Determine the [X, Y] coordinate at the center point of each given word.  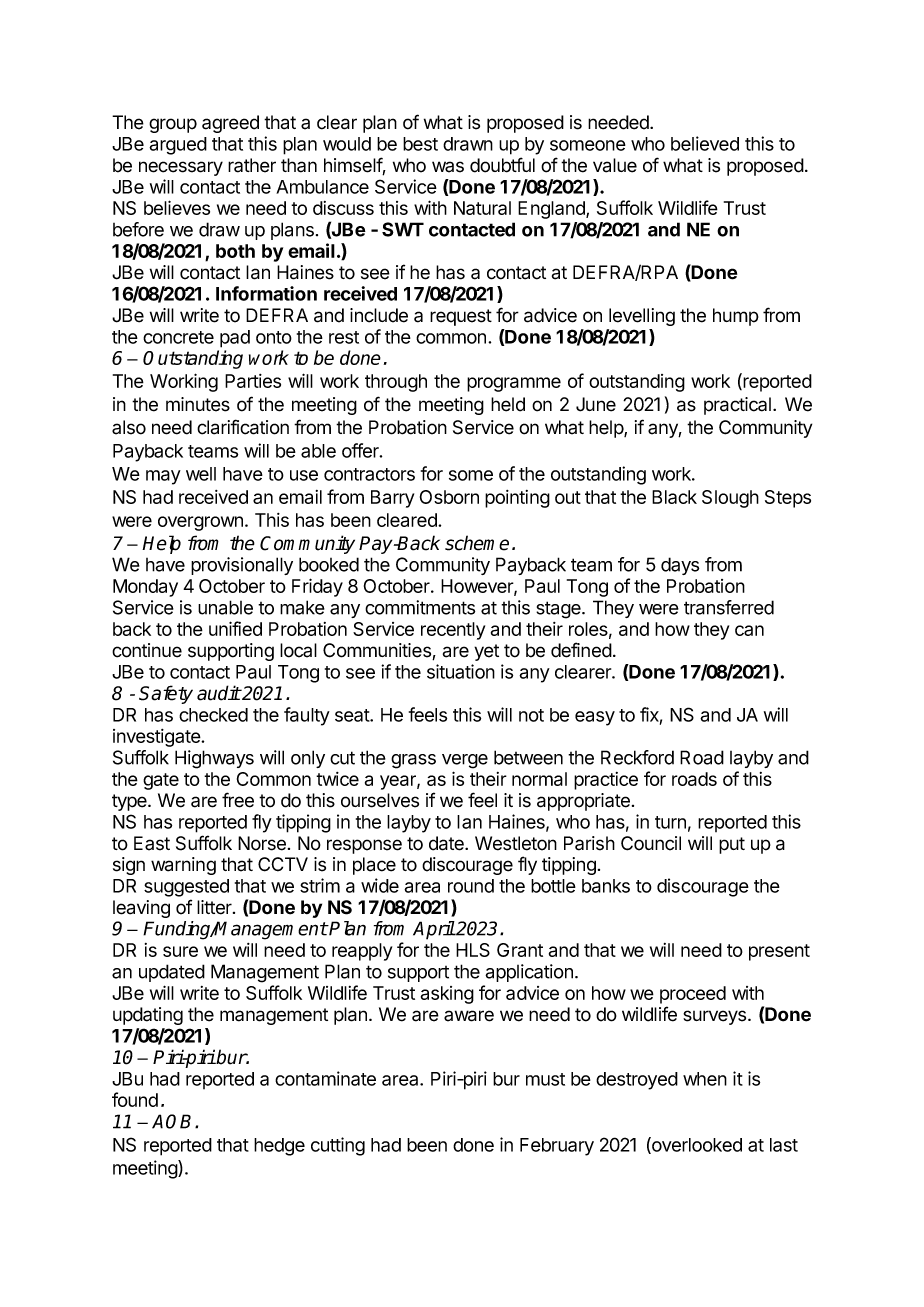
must [545, 1079]
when [705, 1079]
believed [705, 143]
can [749, 630]
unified [235, 628]
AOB [174, 1121]
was [448, 167]
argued [178, 146]
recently [453, 631]
